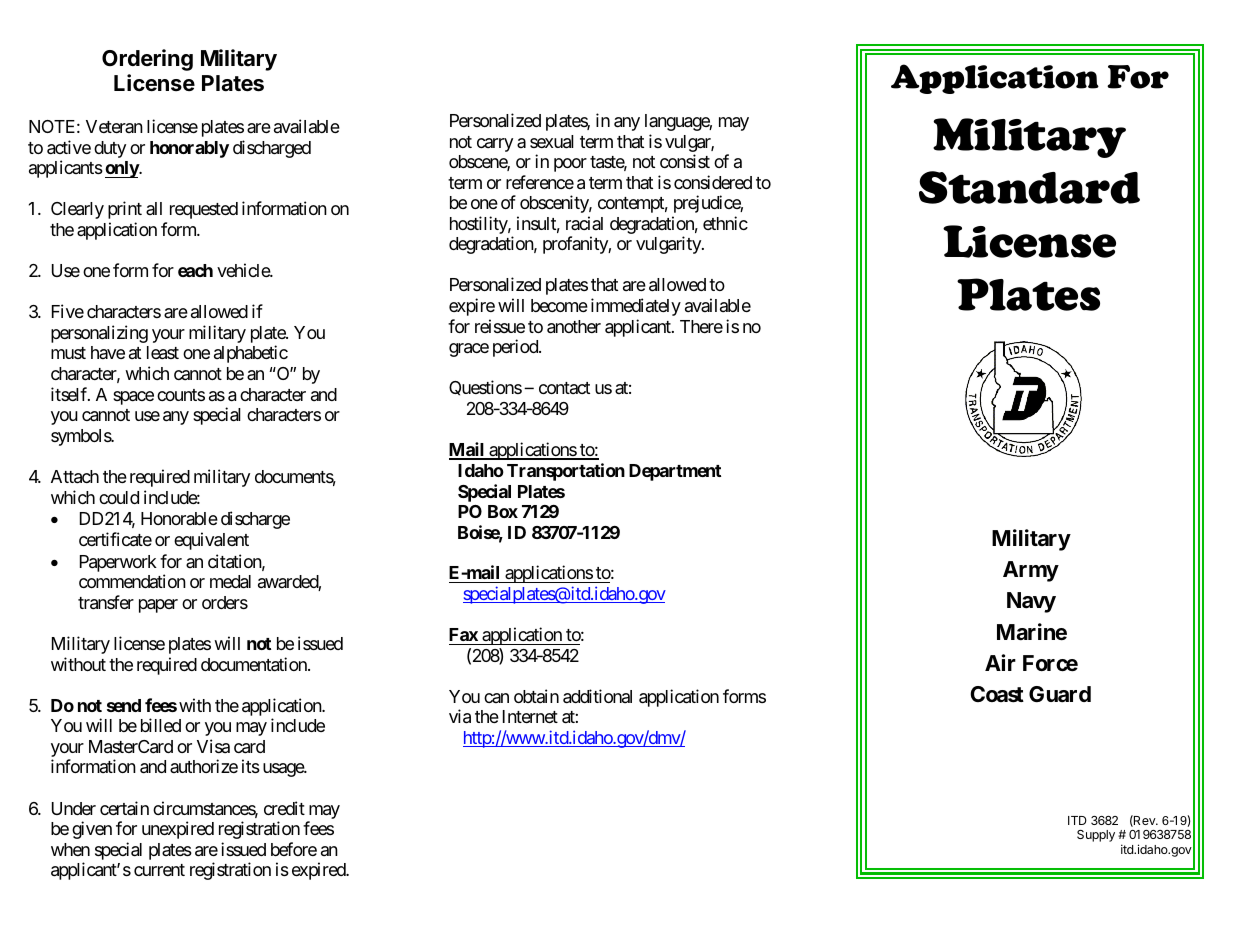 The height and width of the image is (952, 1233). Describe the element at coordinates (574, 327) in the image. I see `another` at that location.
